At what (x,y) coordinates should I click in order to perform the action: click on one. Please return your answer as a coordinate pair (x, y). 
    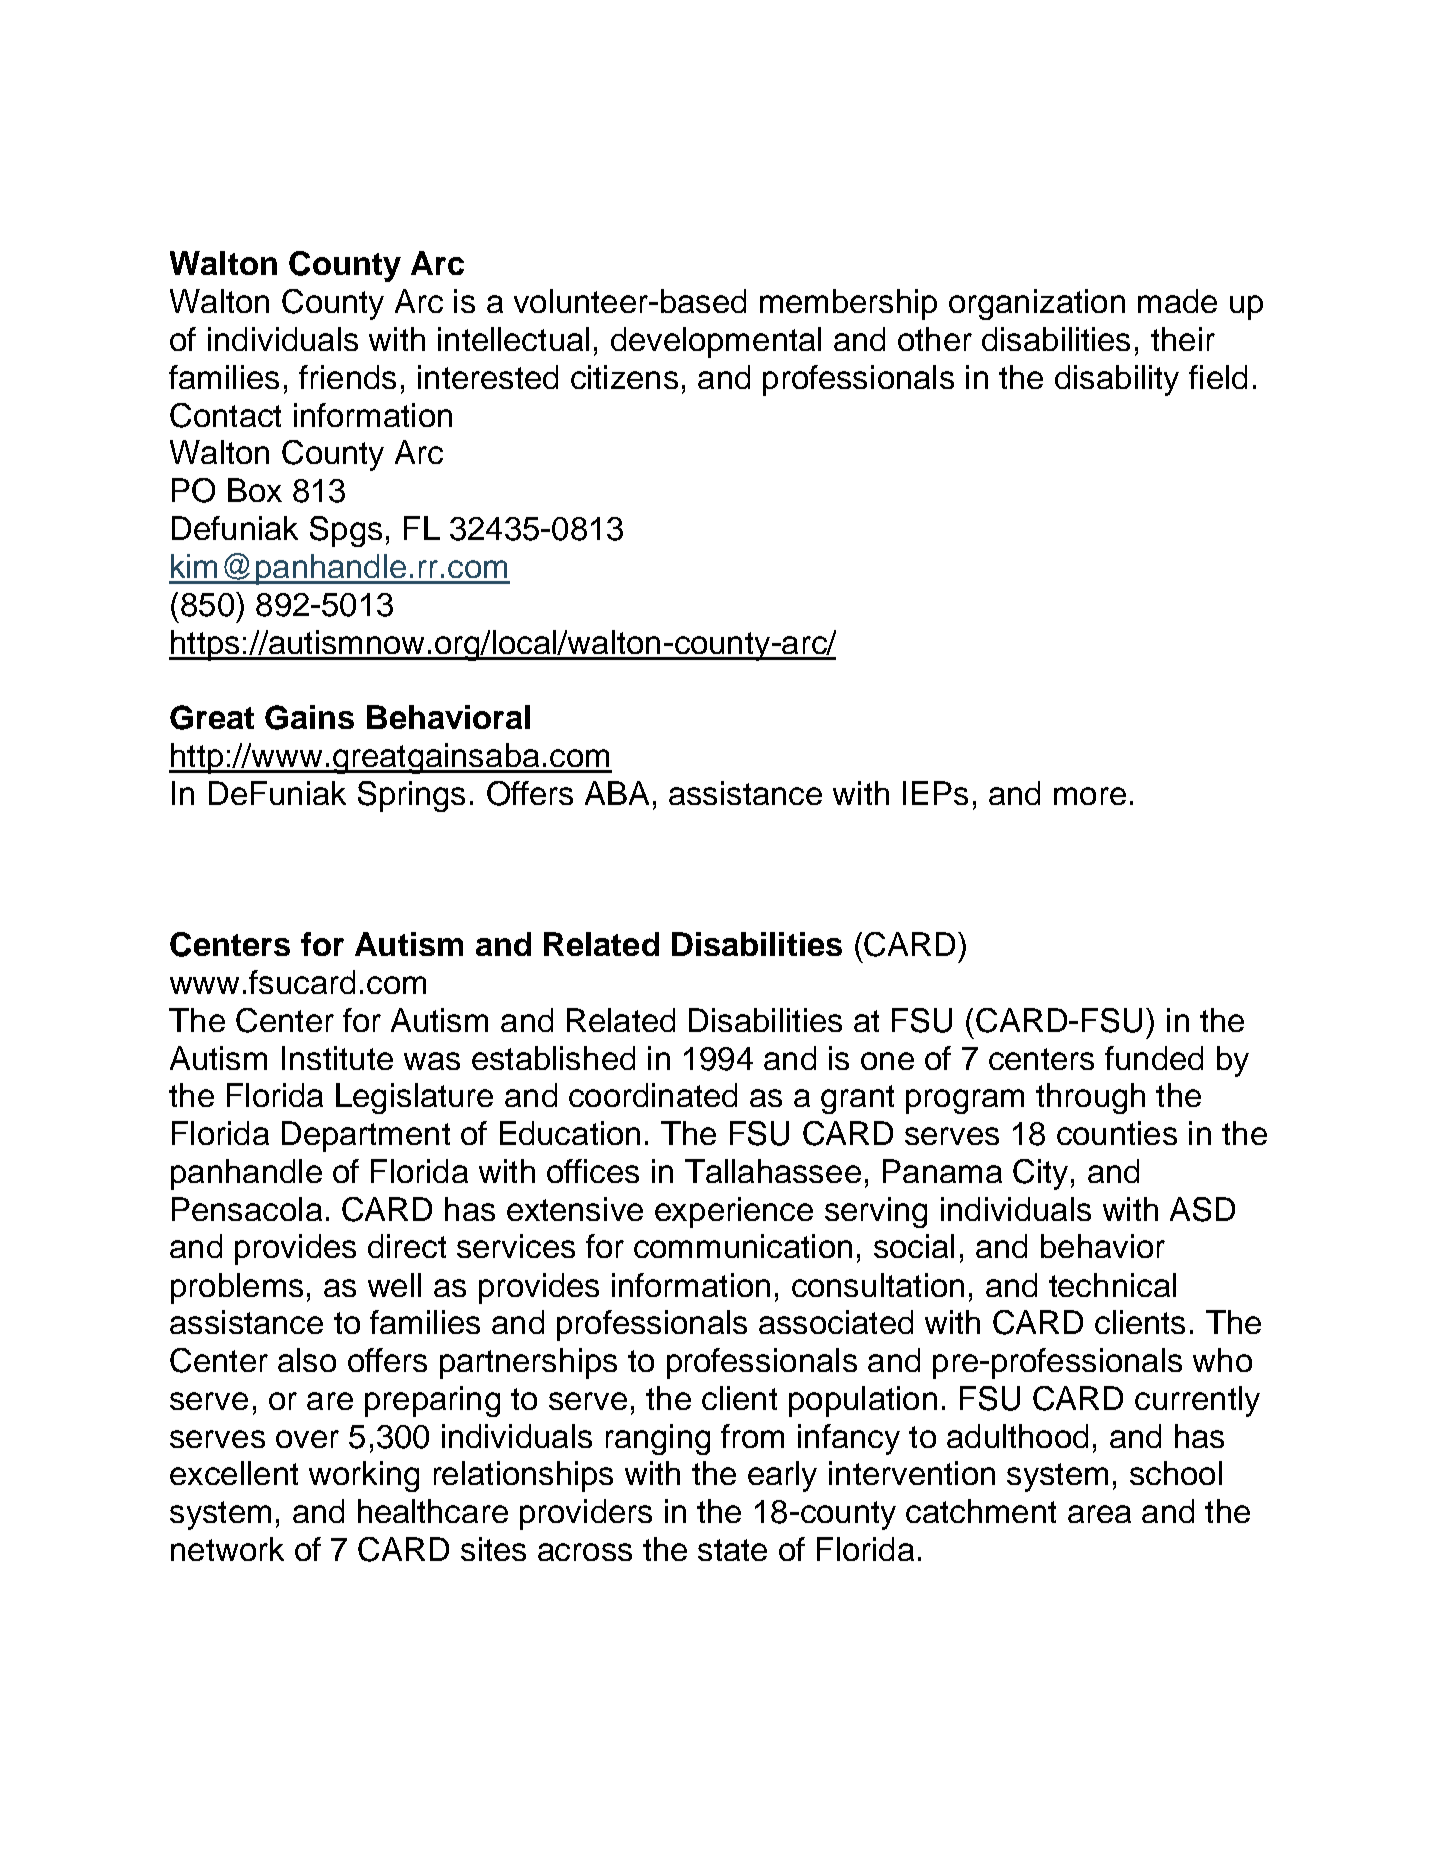
    Looking at the image, I should click on (887, 1061).
